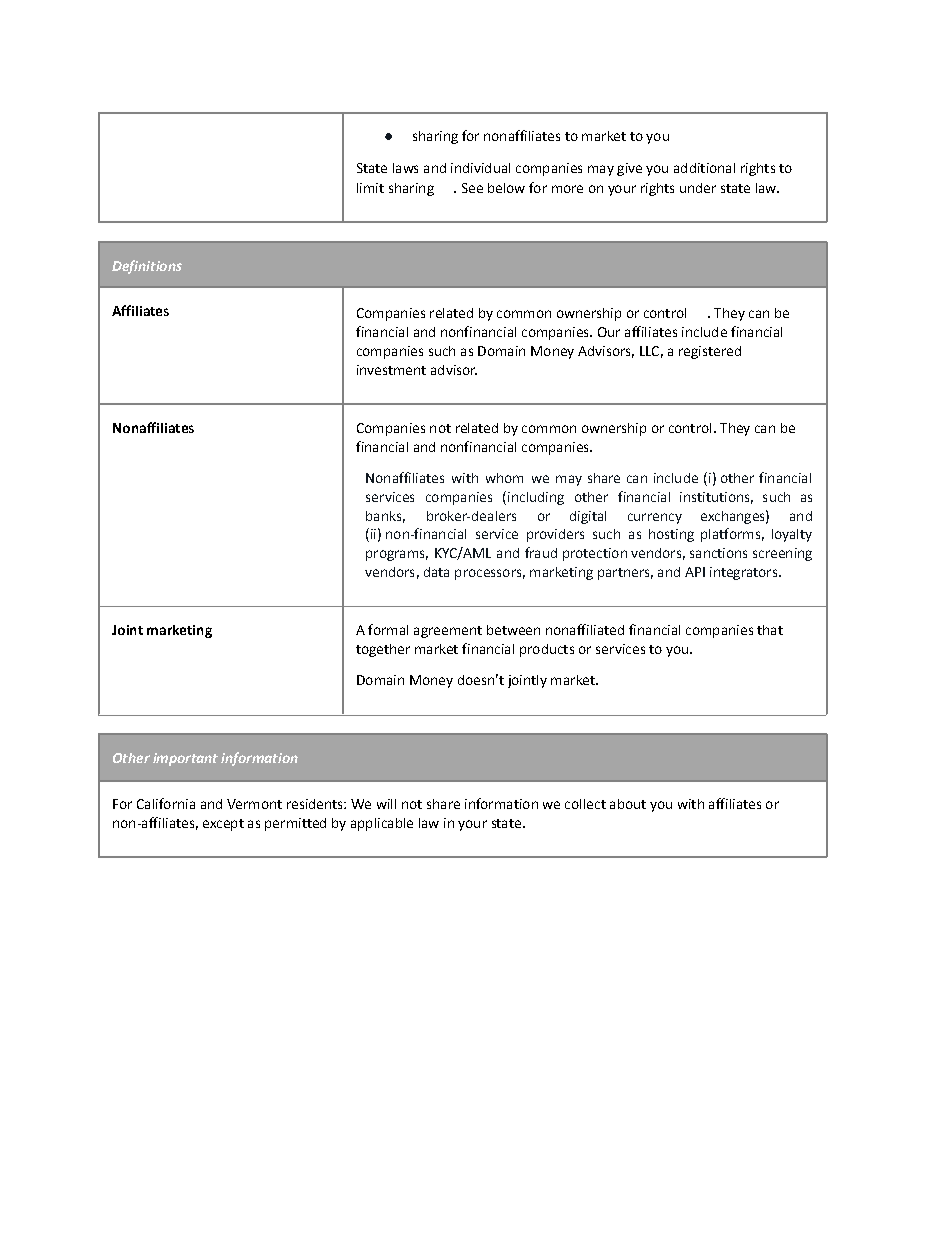  I want to click on will, so click(386, 804).
